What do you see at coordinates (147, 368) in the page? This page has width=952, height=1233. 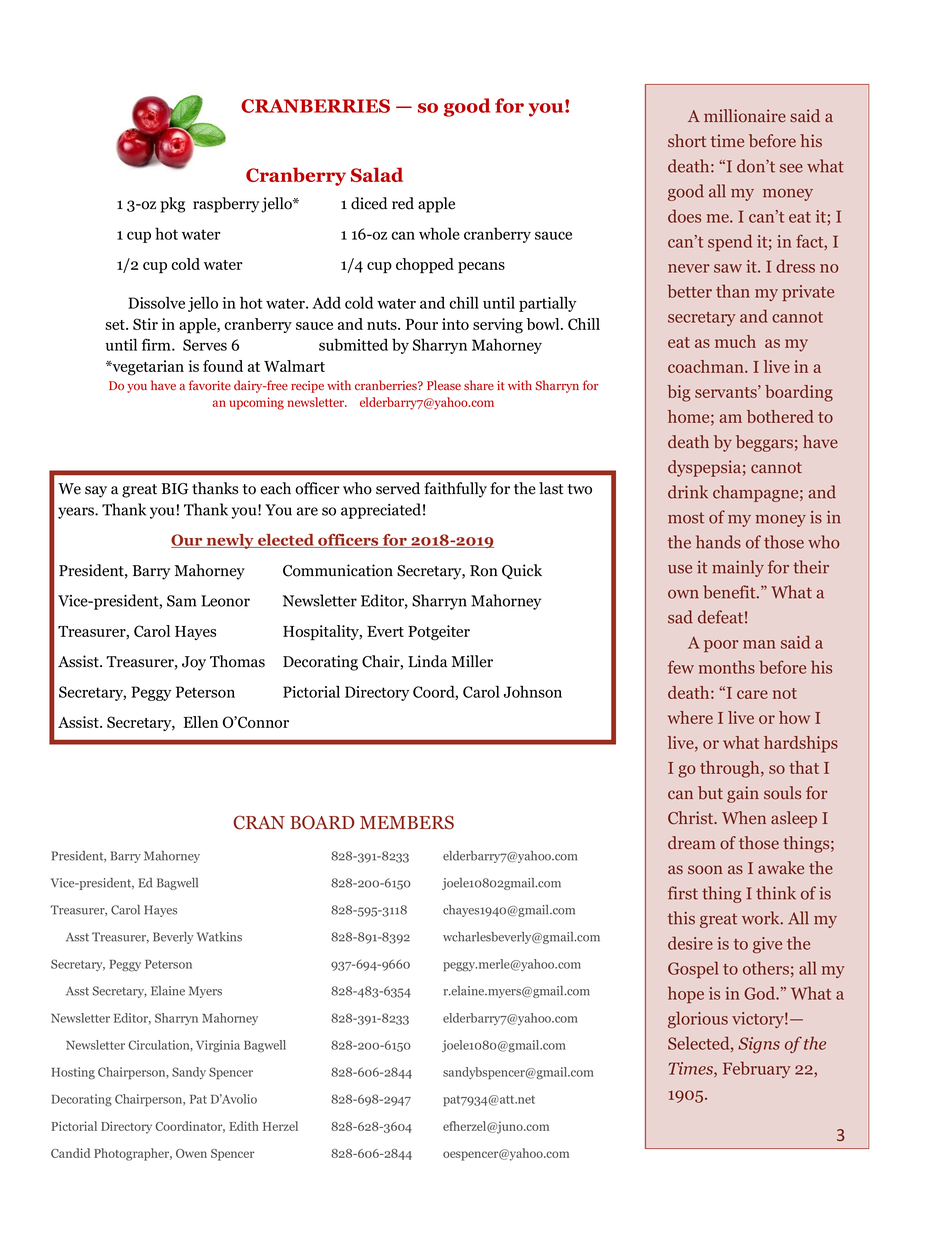 I see `vegetarian` at bounding box center [147, 368].
